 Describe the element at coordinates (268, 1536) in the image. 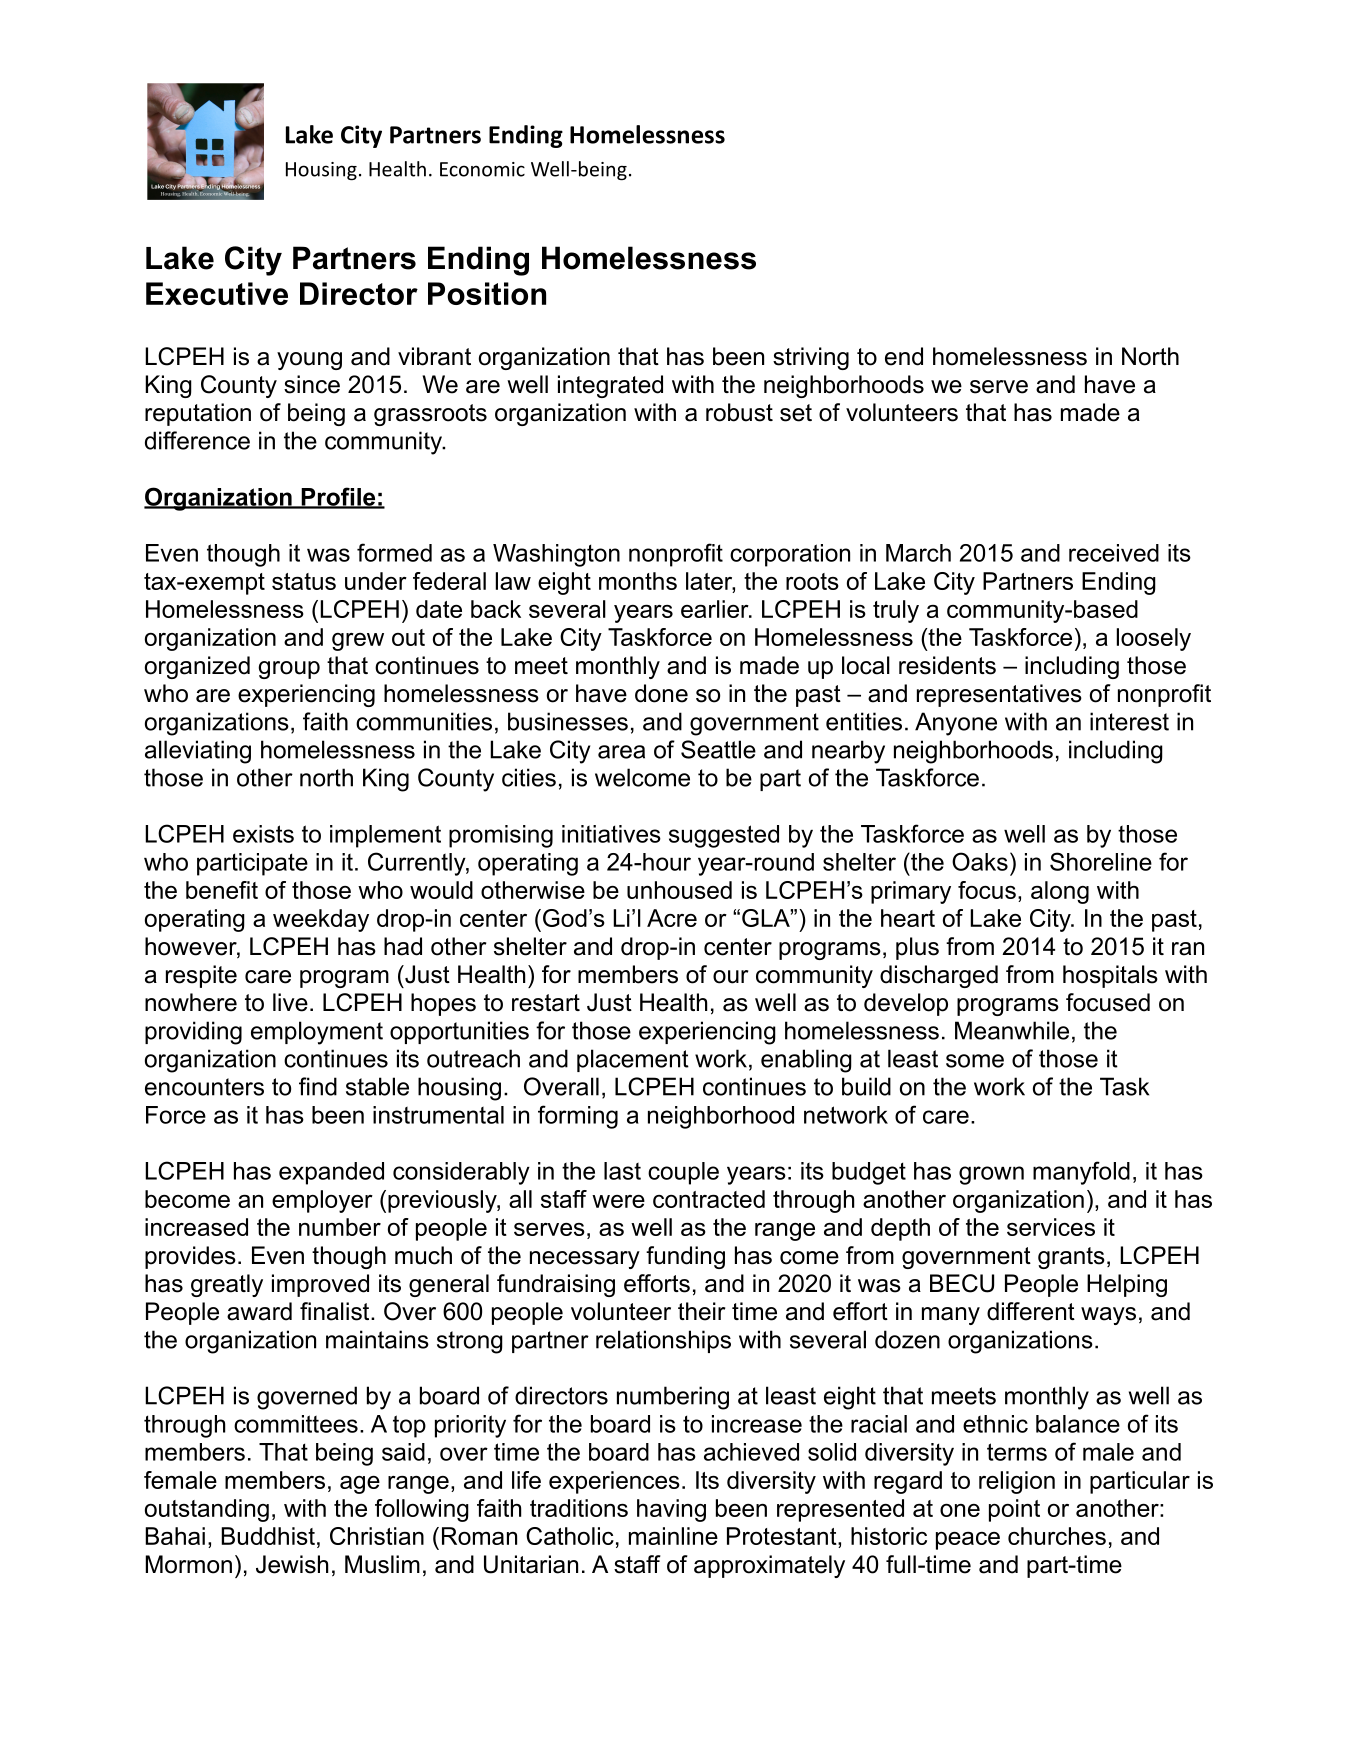

I see `Buddhist` at that location.
